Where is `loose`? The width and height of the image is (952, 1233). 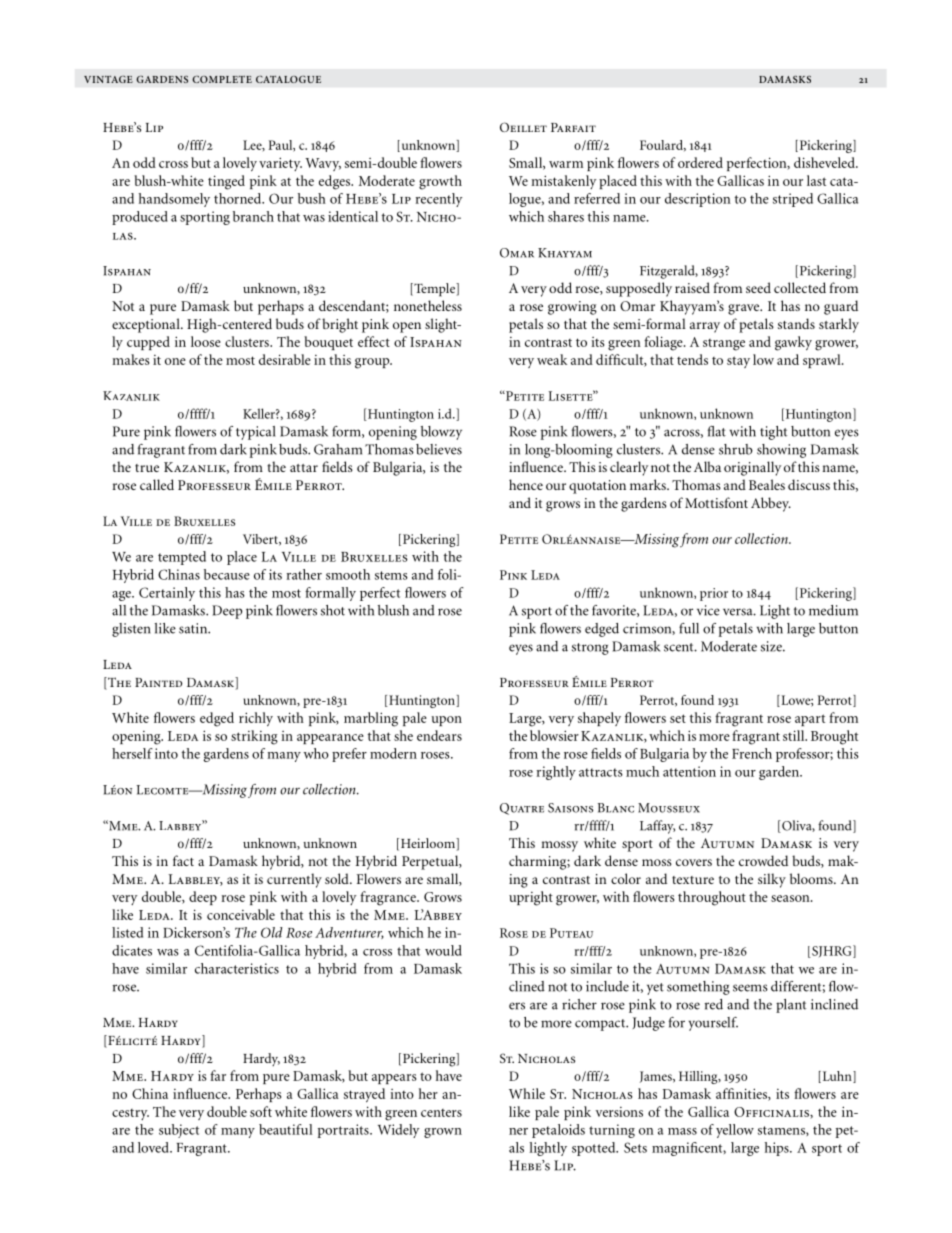
loose is located at coordinates (206, 341).
